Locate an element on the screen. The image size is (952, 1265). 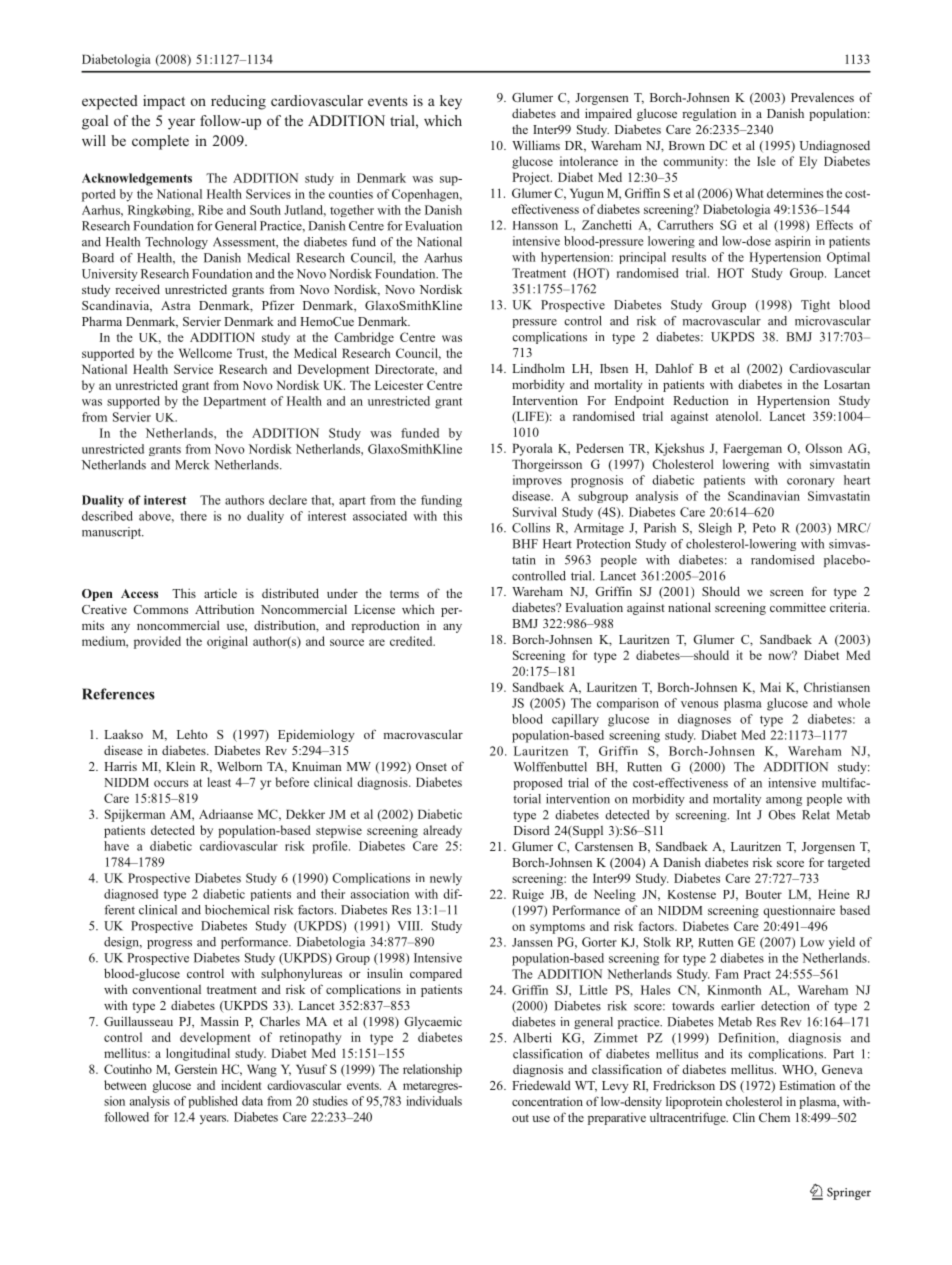
improves is located at coordinates (537, 481).
